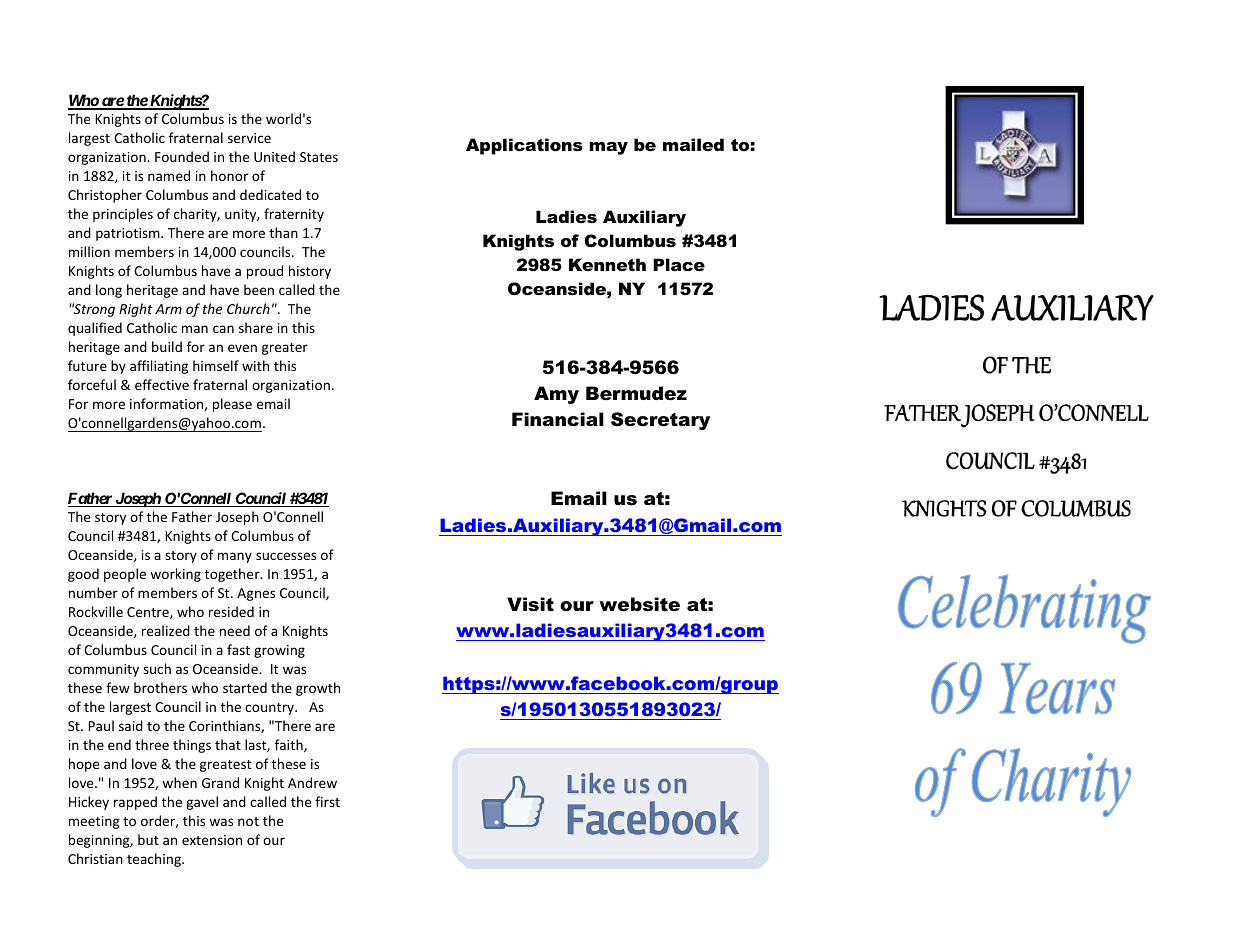 The width and height of the image is (1233, 952). Describe the element at coordinates (162, 384) in the image. I see `effective` at that location.
